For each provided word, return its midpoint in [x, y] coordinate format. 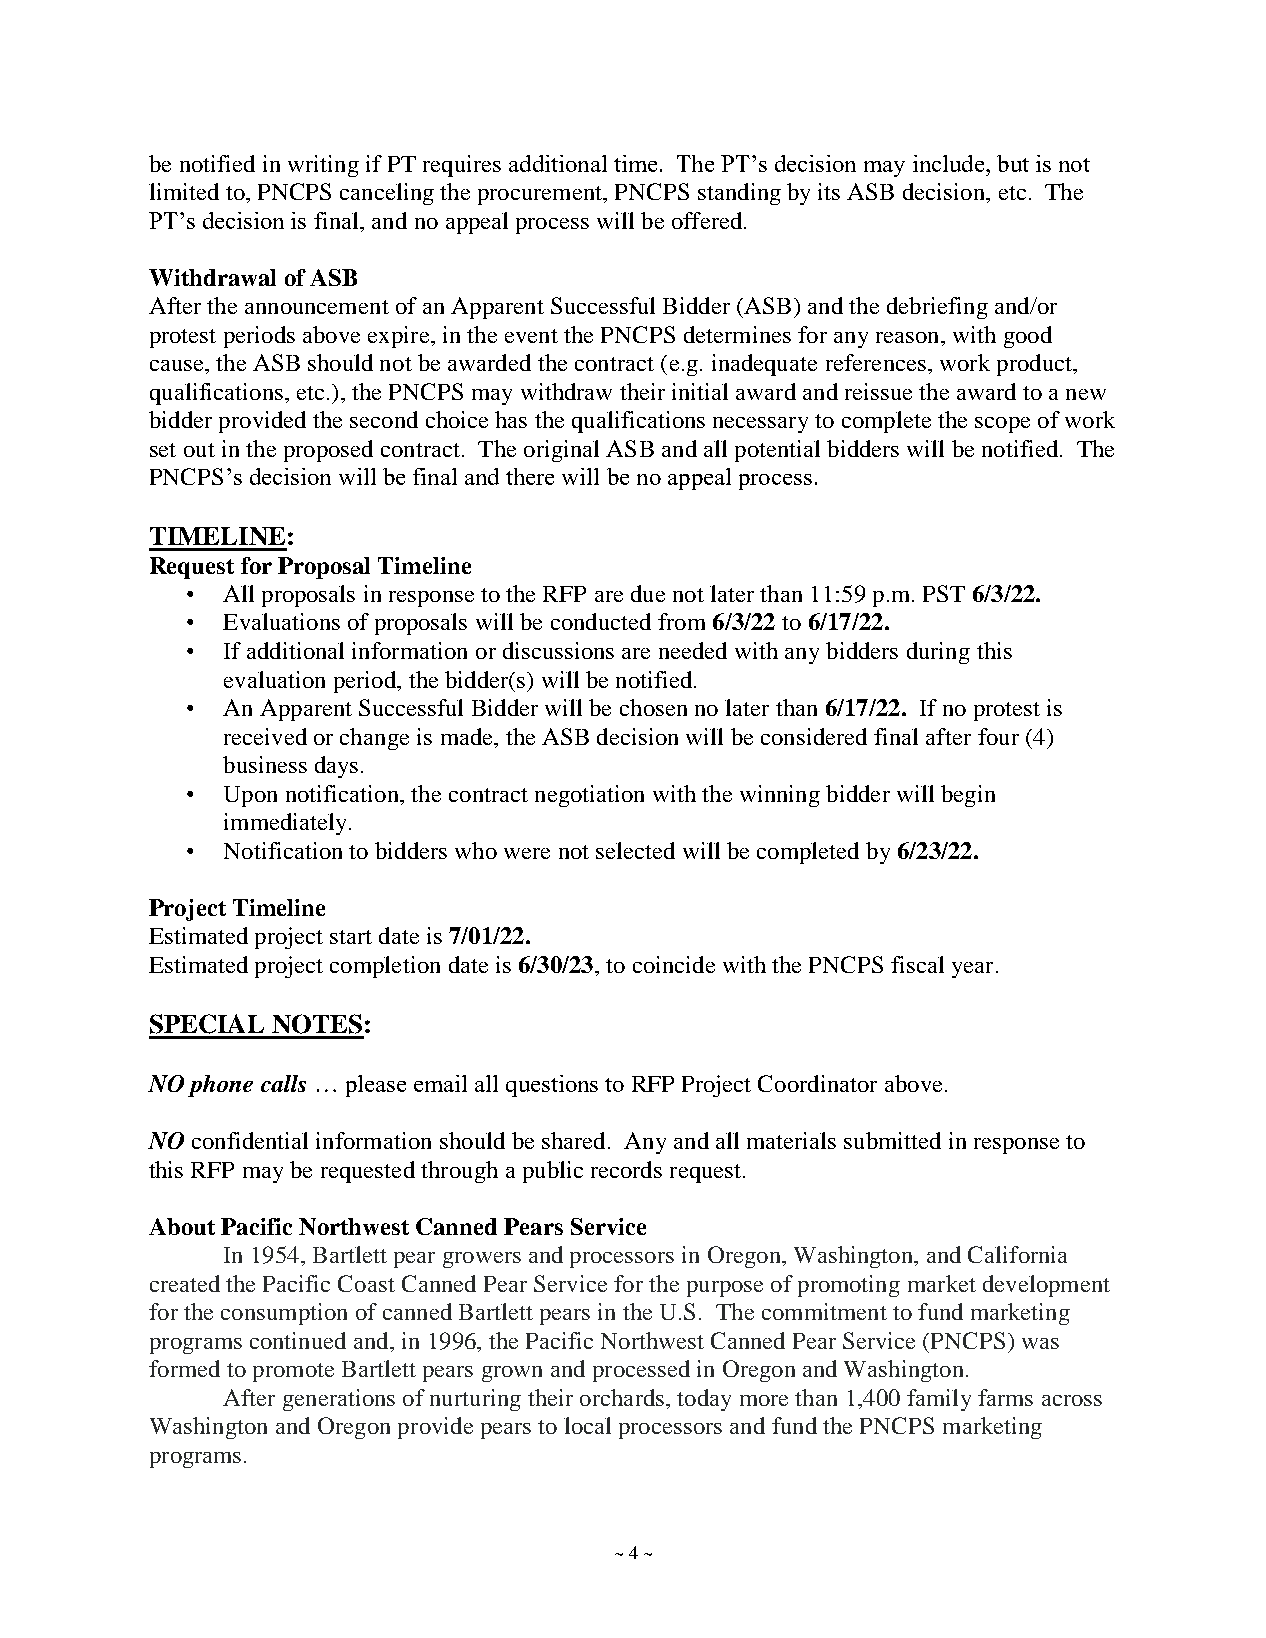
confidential [250, 1140]
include [950, 163]
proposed [328, 451]
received [265, 736]
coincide [674, 964]
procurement [541, 195]
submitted [892, 1140]
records [626, 1169]
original [561, 451]
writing [323, 166]
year [972, 970]
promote [293, 1372]
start [351, 937]
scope [1002, 425]
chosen [653, 707]
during [938, 653]
